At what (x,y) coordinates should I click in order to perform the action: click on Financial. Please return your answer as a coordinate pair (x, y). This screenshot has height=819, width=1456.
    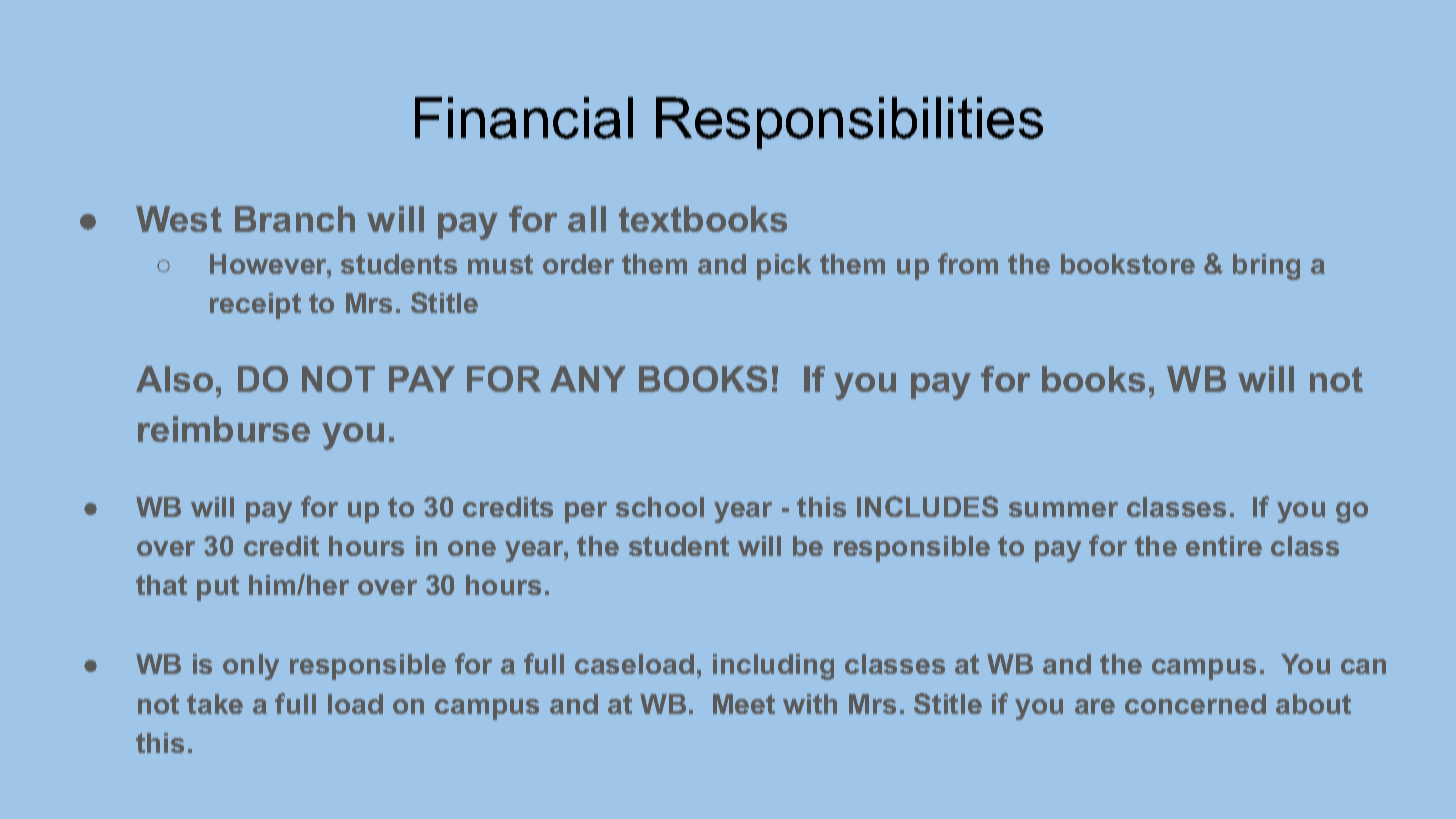
    Looking at the image, I should click on (524, 118).
